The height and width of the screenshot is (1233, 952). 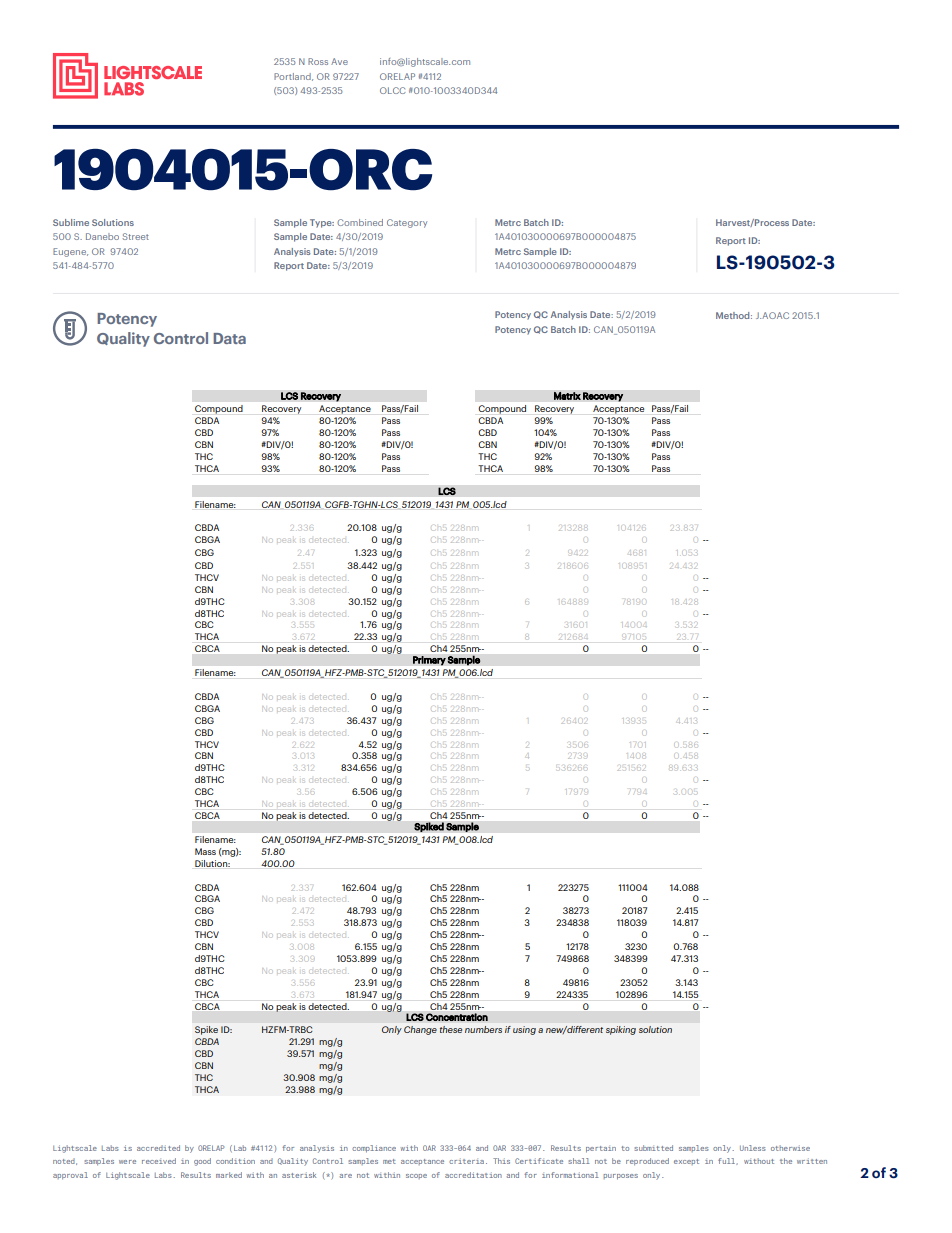 What do you see at coordinates (457, 1017) in the screenshot?
I see `Concentration` at bounding box center [457, 1017].
